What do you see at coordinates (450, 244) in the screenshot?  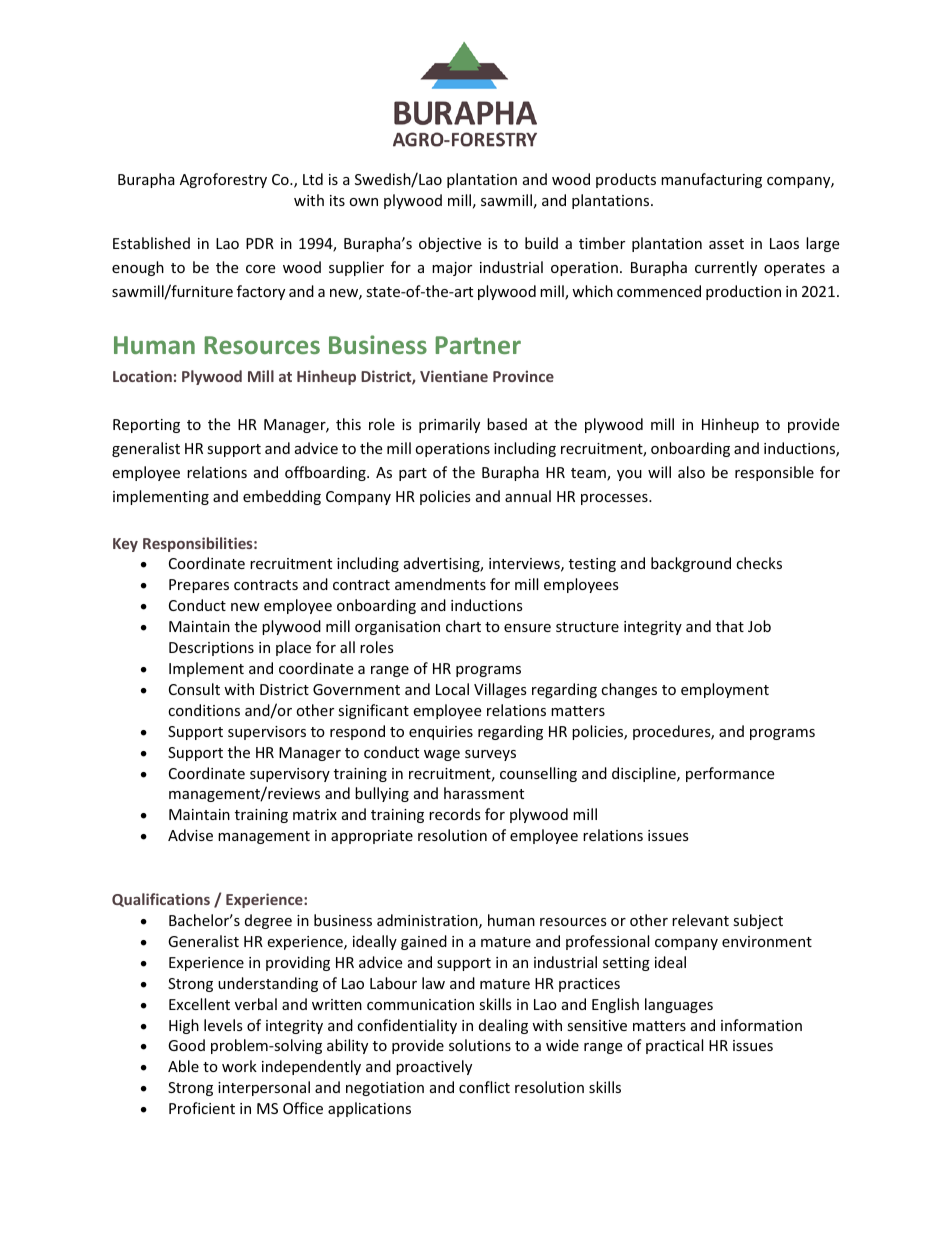 I see `objective` at bounding box center [450, 244].
